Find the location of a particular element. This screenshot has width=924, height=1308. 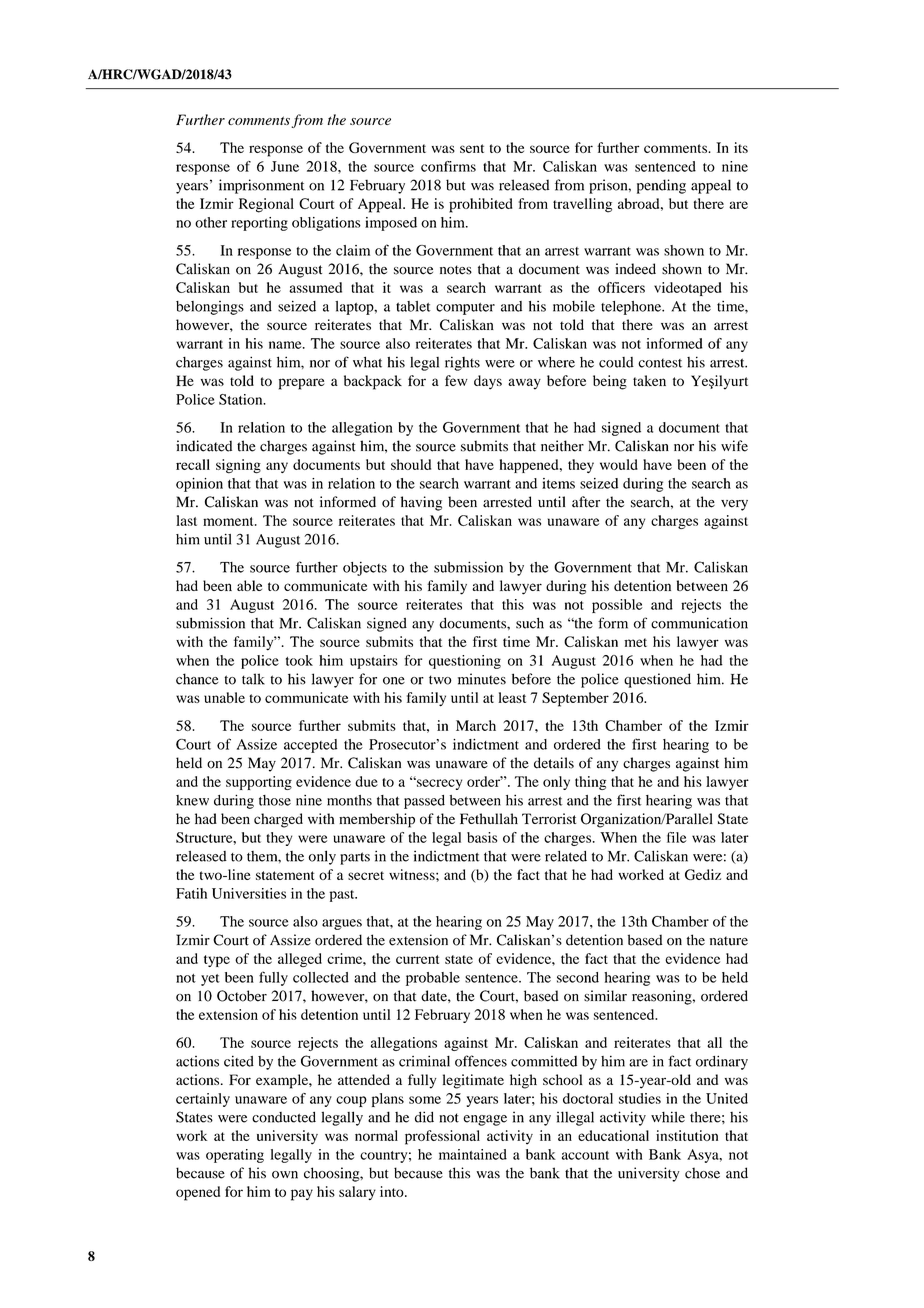

maintained is located at coordinates (473, 1154).
